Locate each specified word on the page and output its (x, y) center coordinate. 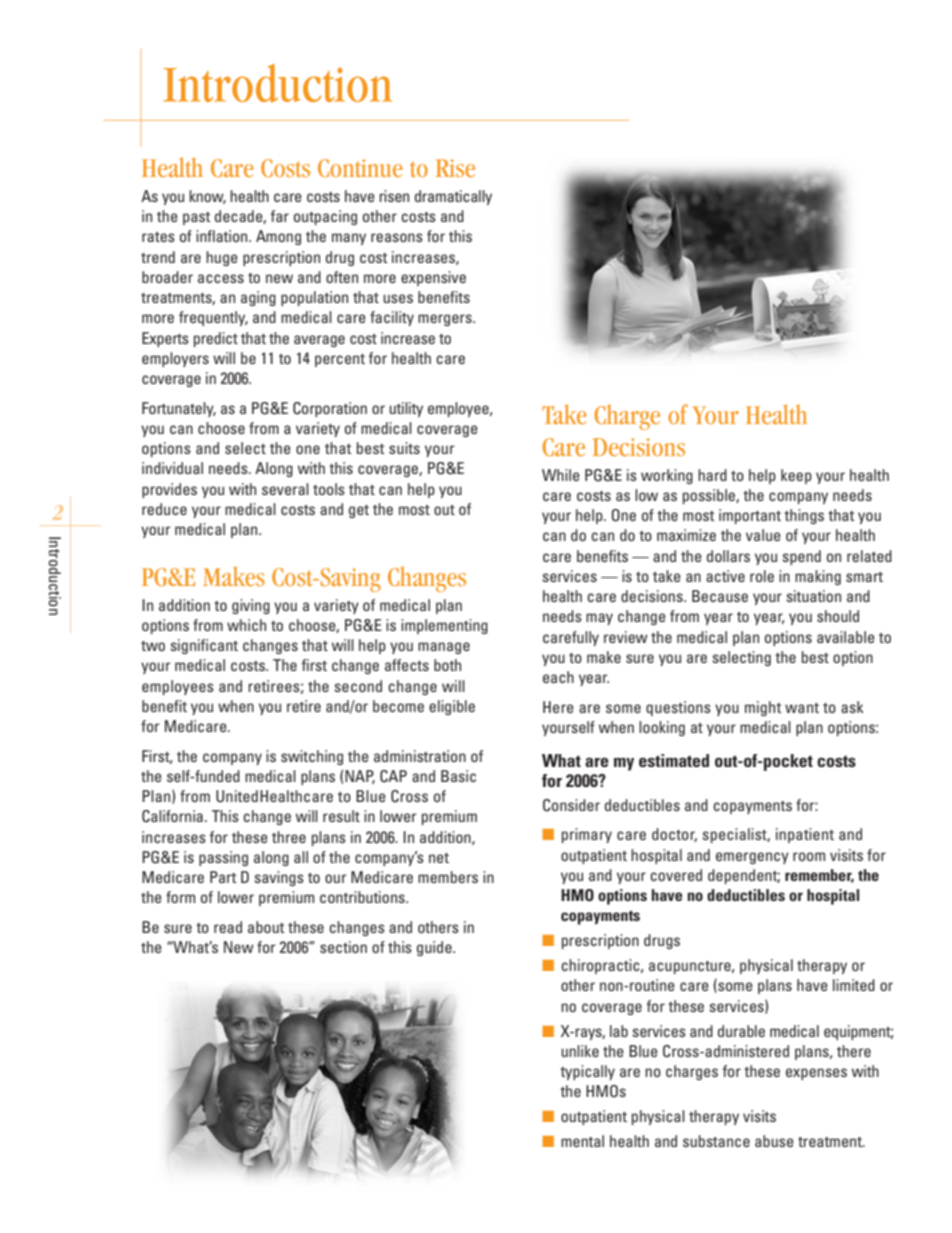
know (207, 197)
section (343, 947)
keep (796, 476)
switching (312, 757)
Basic (458, 776)
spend (801, 557)
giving (251, 606)
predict (216, 339)
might (763, 708)
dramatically (453, 197)
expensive (433, 278)
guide (435, 948)
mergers (446, 320)
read (228, 927)
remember (819, 876)
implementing (444, 626)
